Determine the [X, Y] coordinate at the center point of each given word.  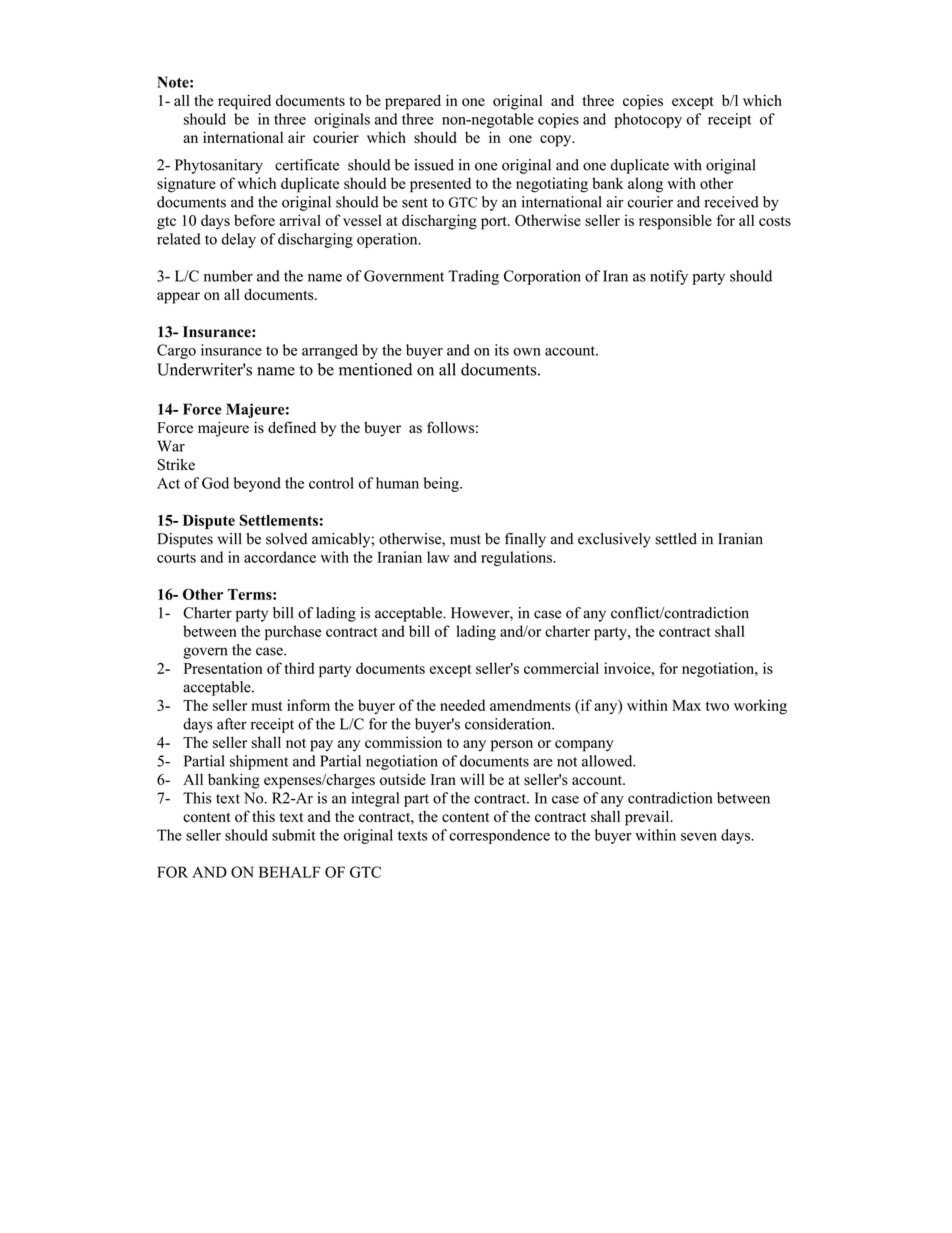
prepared [413, 102]
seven [699, 837]
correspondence [499, 836]
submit [294, 835]
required [244, 102]
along [645, 185]
